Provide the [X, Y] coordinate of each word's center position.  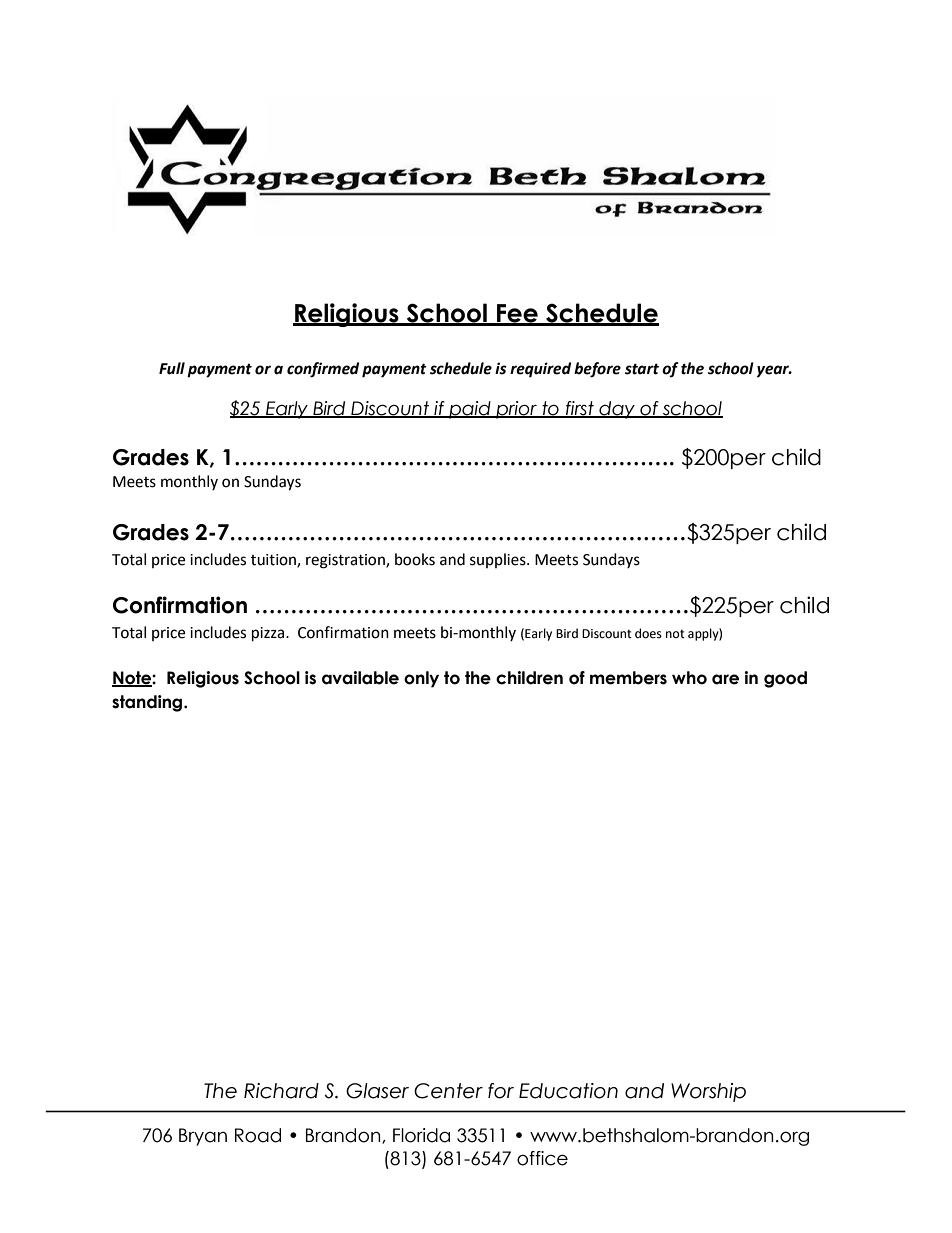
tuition [274, 561]
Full [172, 368]
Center [448, 1091]
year [774, 371]
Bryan [203, 1137]
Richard [281, 1091]
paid [470, 410]
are [725, 679]
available [360, 678]
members [628, 678]
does [648, 633]
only [421, 679]
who [689, 678]
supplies [499, 560]
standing [148, 703]
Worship [708, 1092]
